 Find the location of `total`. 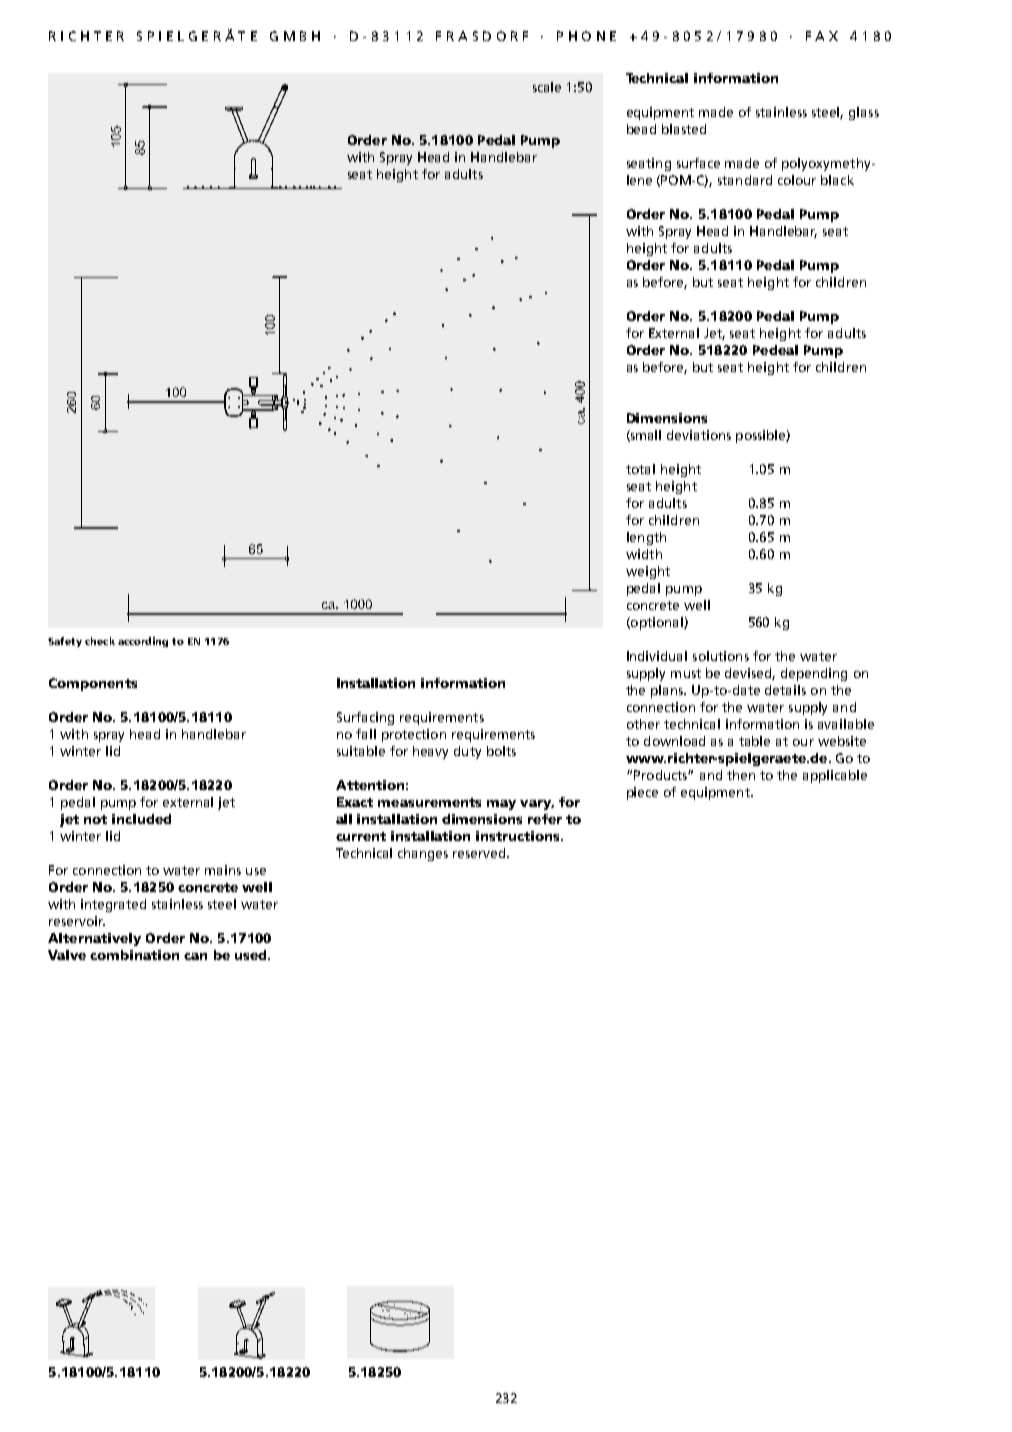

total is located at coordinates (640, 469).
